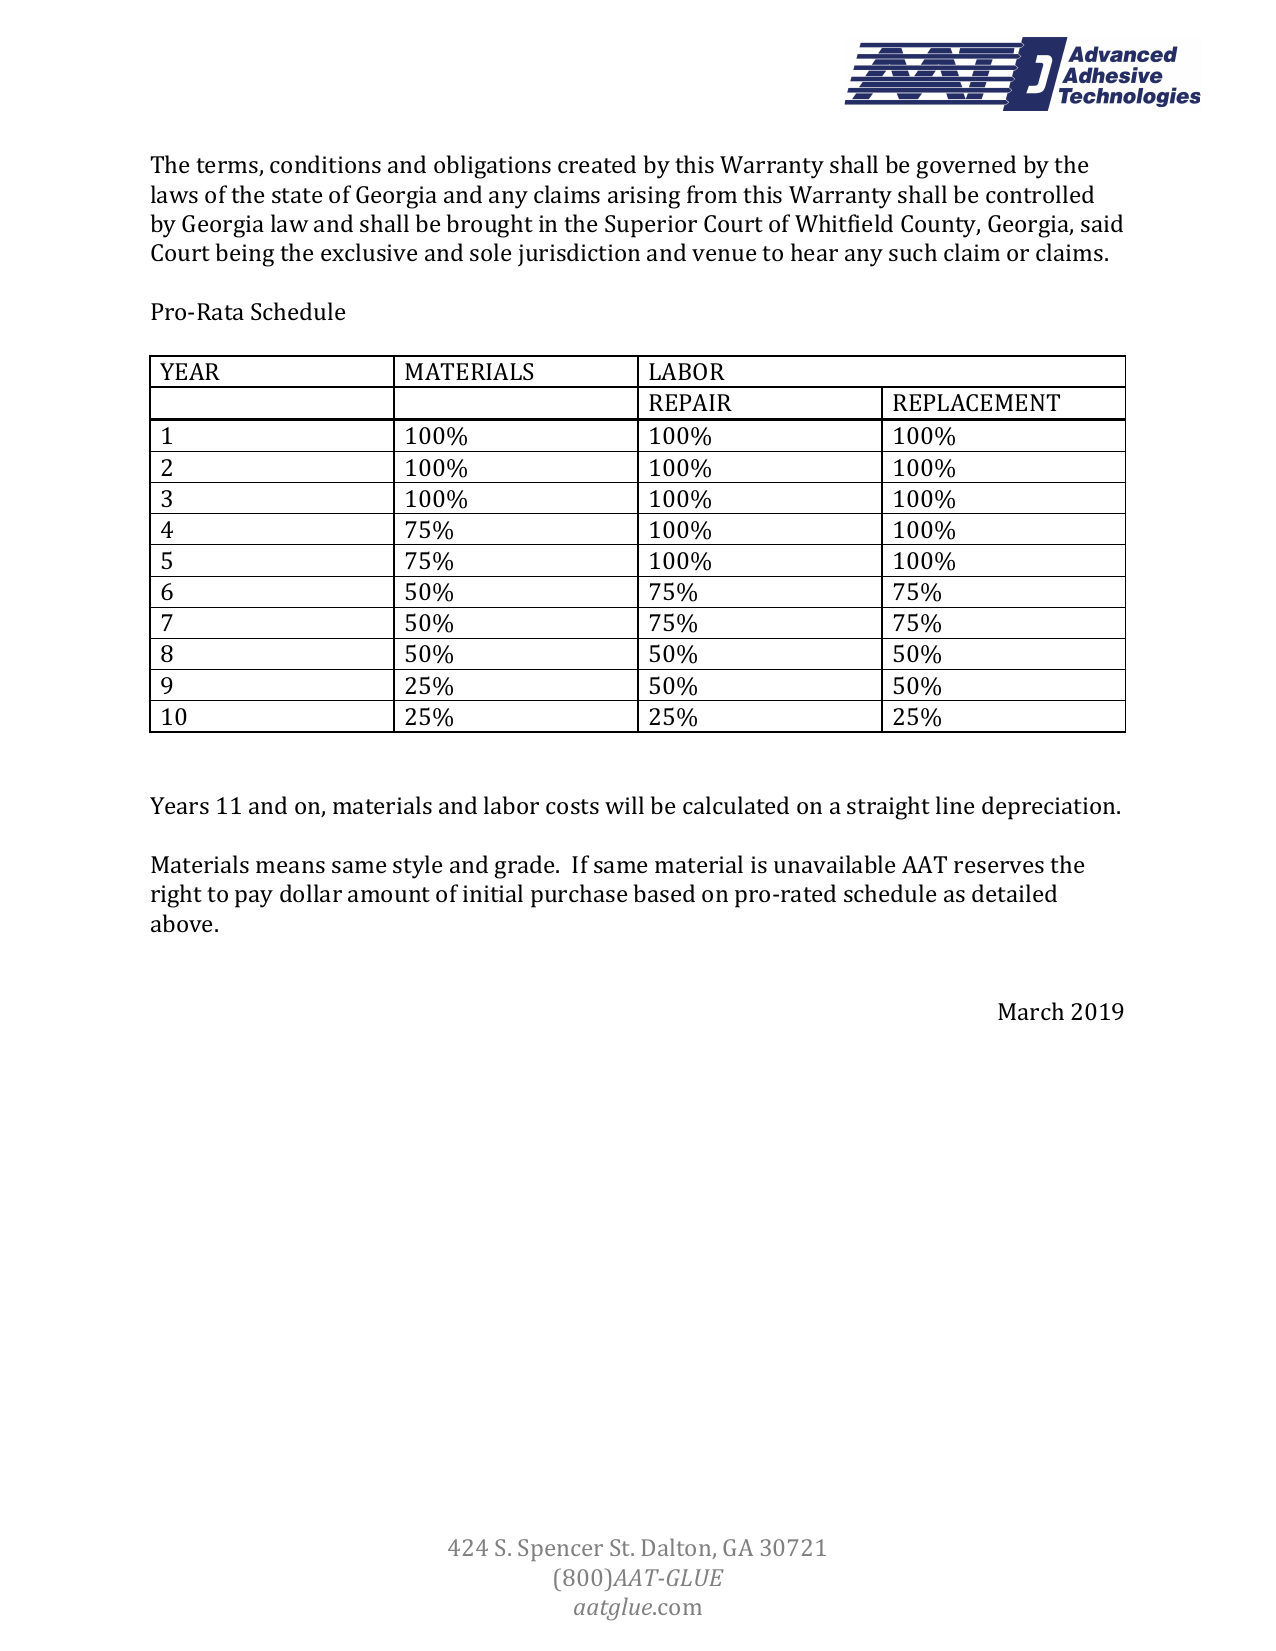  Describe the element at coordinates (290, 867) in the image. I see `means` at that location.
